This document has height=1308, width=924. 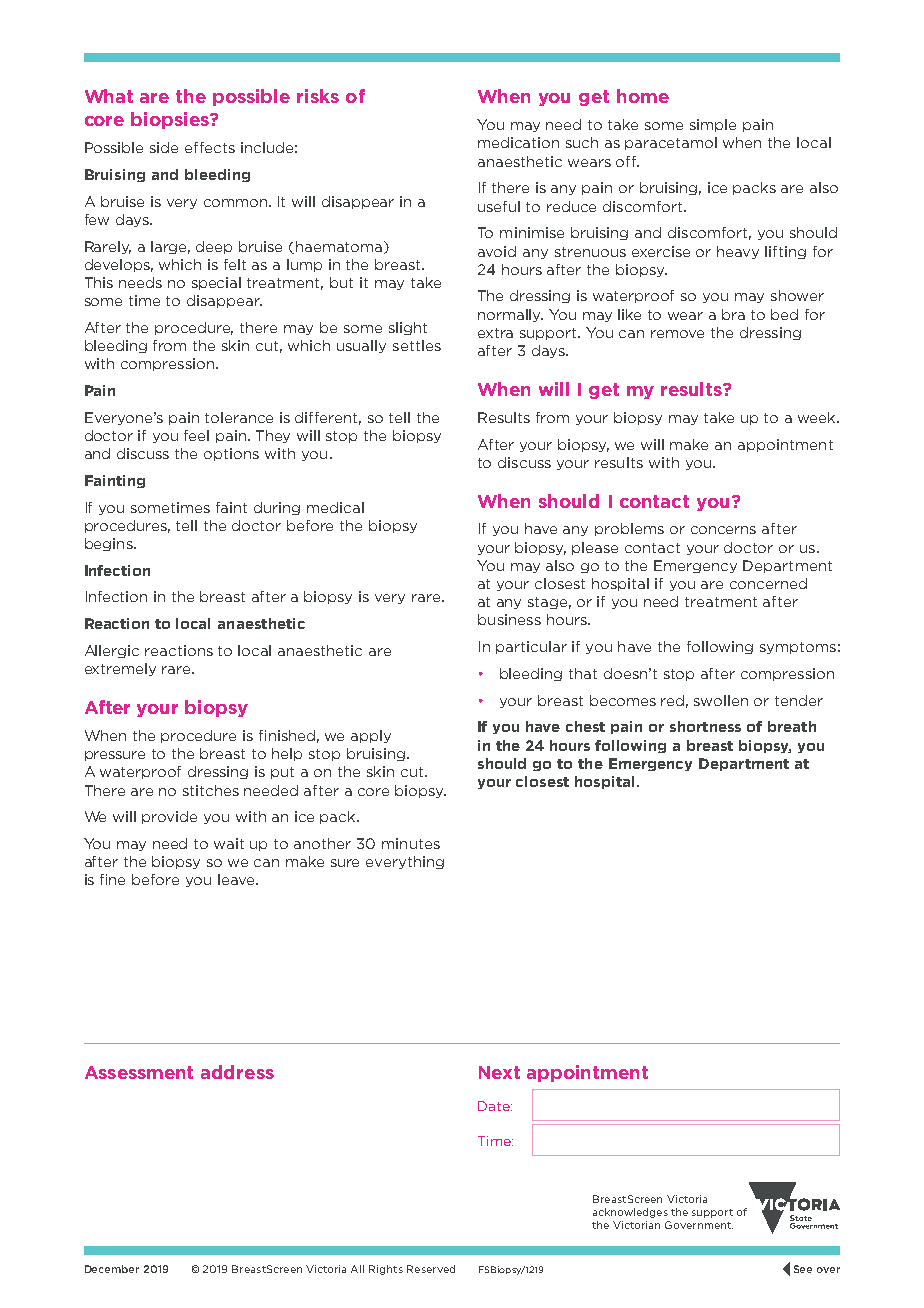 What do you see at coordinates (531, 647) in the document?
I see `particular` at bounding box center [531, 647].
